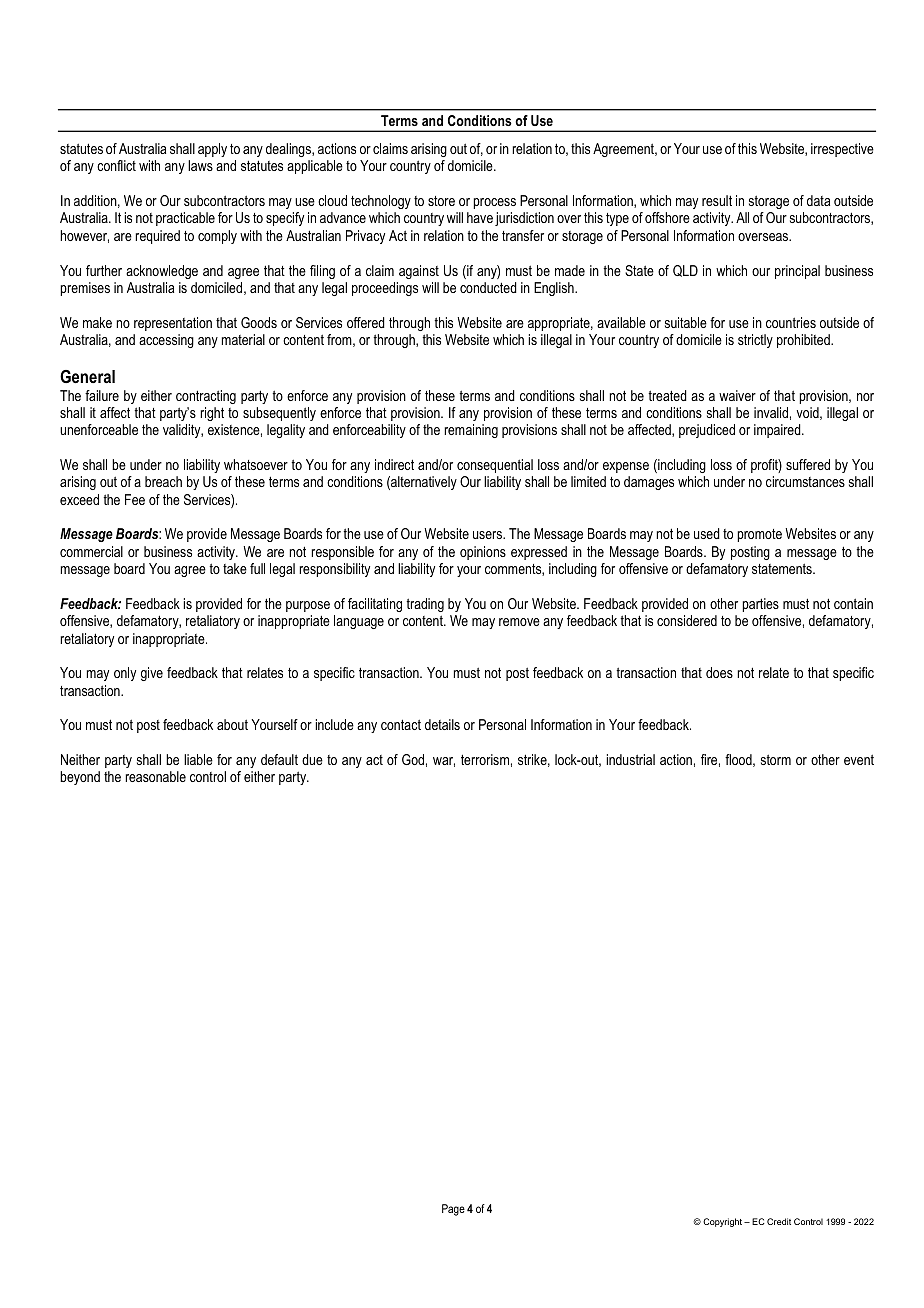 Image resolution: width=924 pixels, height=1308 pixels. Describe the element at coordinates (737, 395) in the document. I see `waiver` at that location.
